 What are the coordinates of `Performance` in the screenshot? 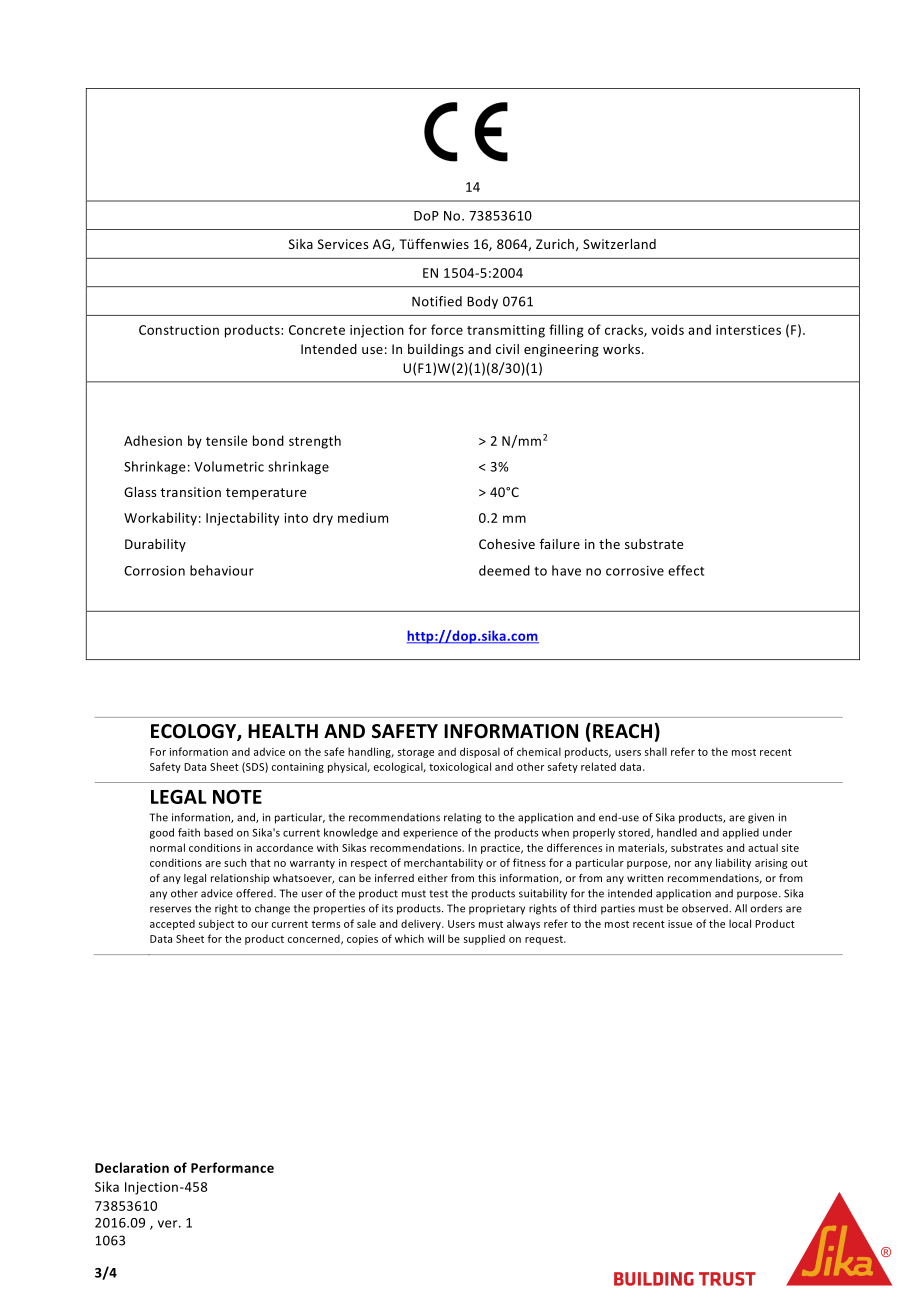 It's located at (232, 1167).
